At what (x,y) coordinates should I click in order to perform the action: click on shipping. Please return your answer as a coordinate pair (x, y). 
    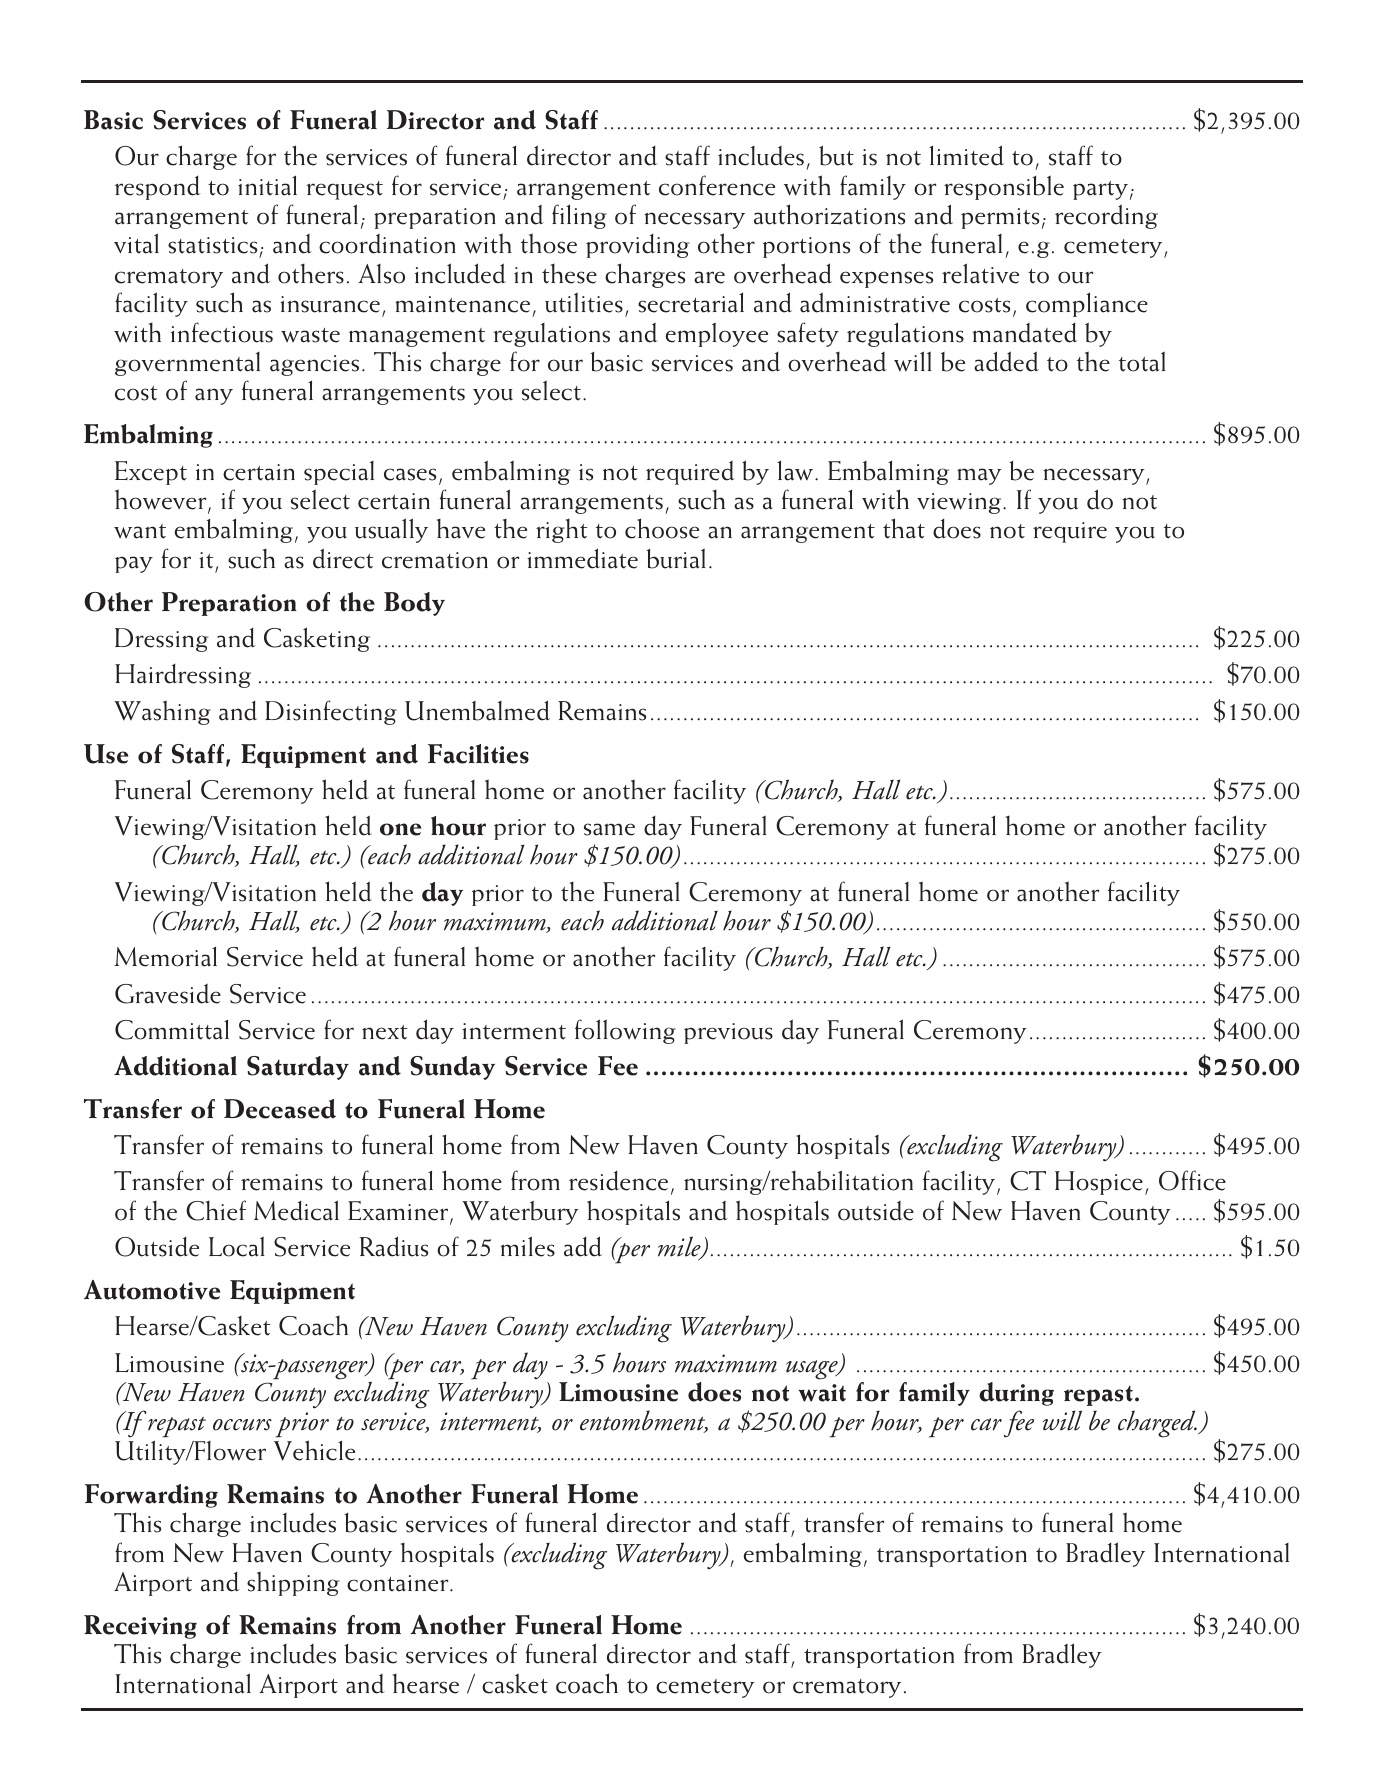
    Looking at the image, I should click on (293, 1583).
